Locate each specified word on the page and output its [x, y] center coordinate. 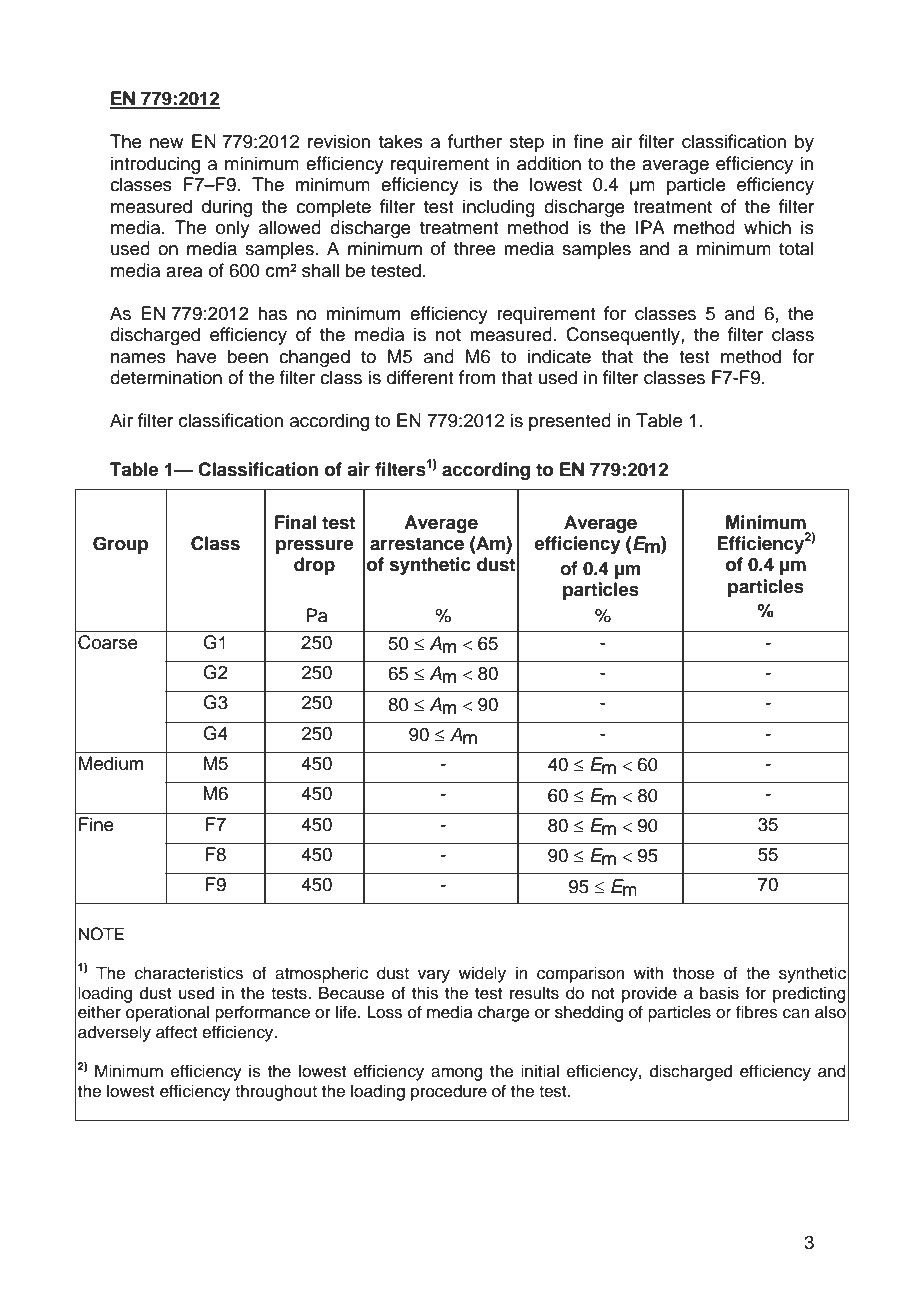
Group [121, 545]
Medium [111, 763]
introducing [155, 165]
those [693, 973]
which [767, 227]
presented [570, 422]
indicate [559, 356]
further [475, 141]
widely [482, 974]
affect [176, 1032]
